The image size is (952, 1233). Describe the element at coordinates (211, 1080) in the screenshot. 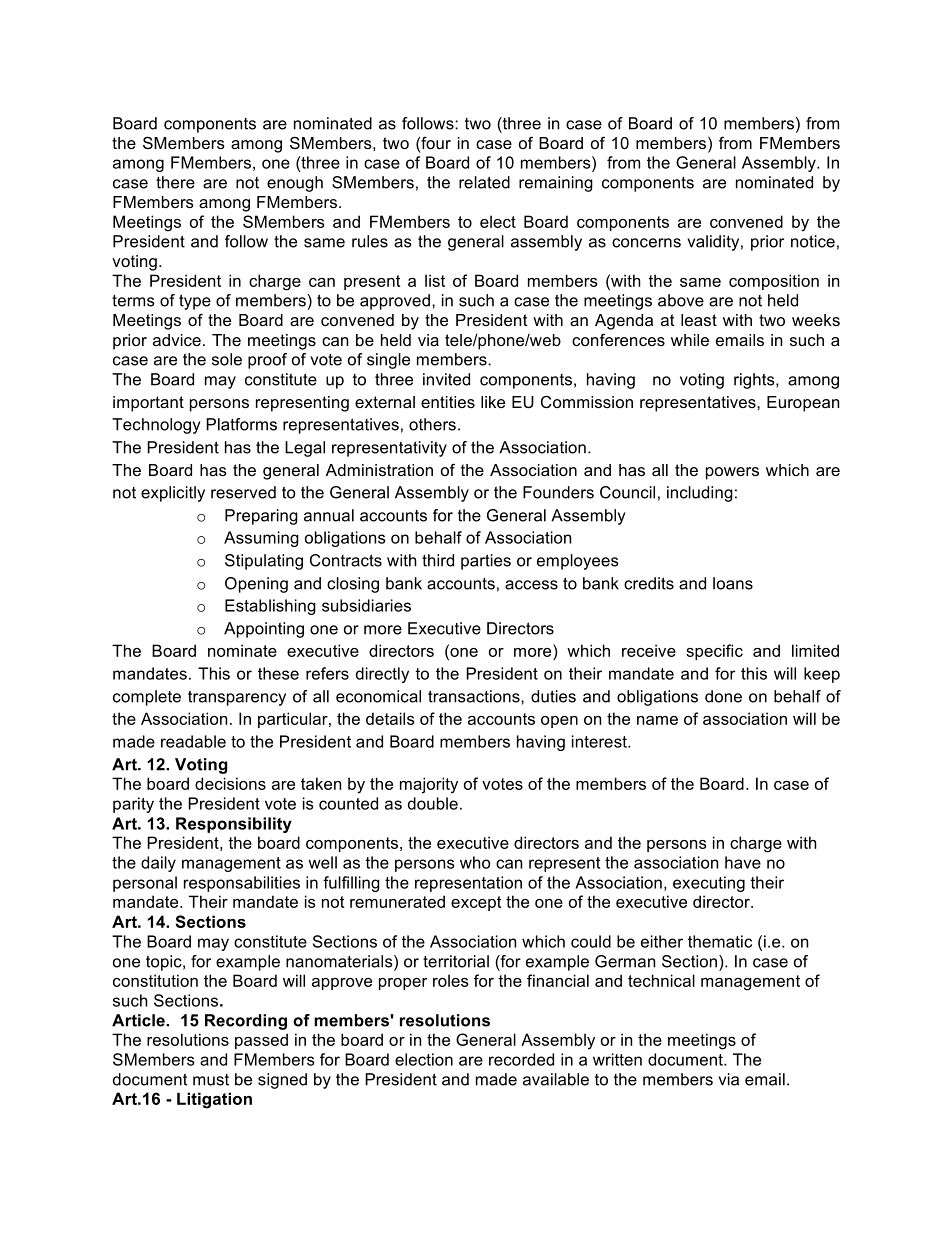

I see `must` at that location.
